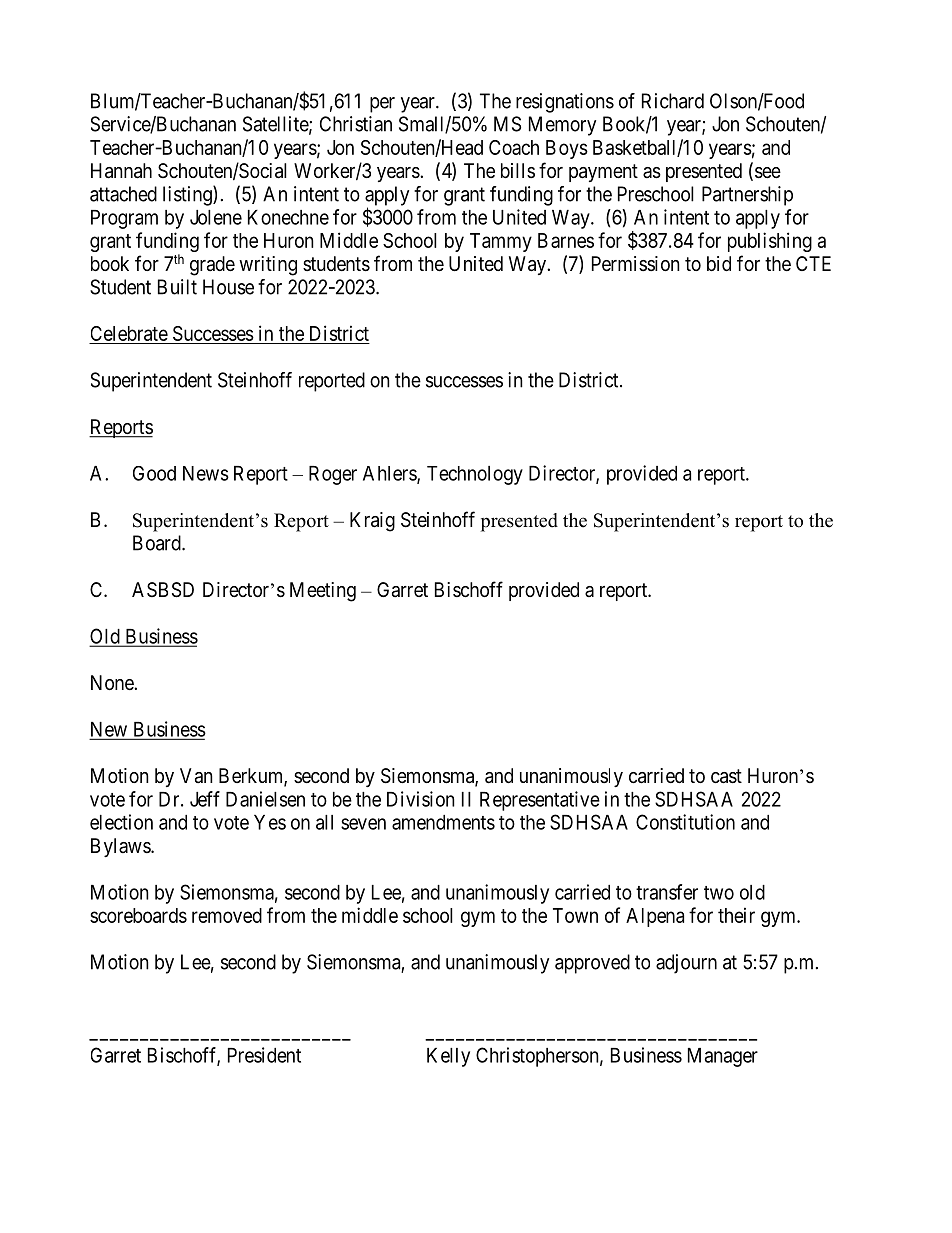 Image resolution: width=952 pixels, height=1233 pixels. Describe the element at coordinates (188, 195) in the document. I see `listing` at that location.
